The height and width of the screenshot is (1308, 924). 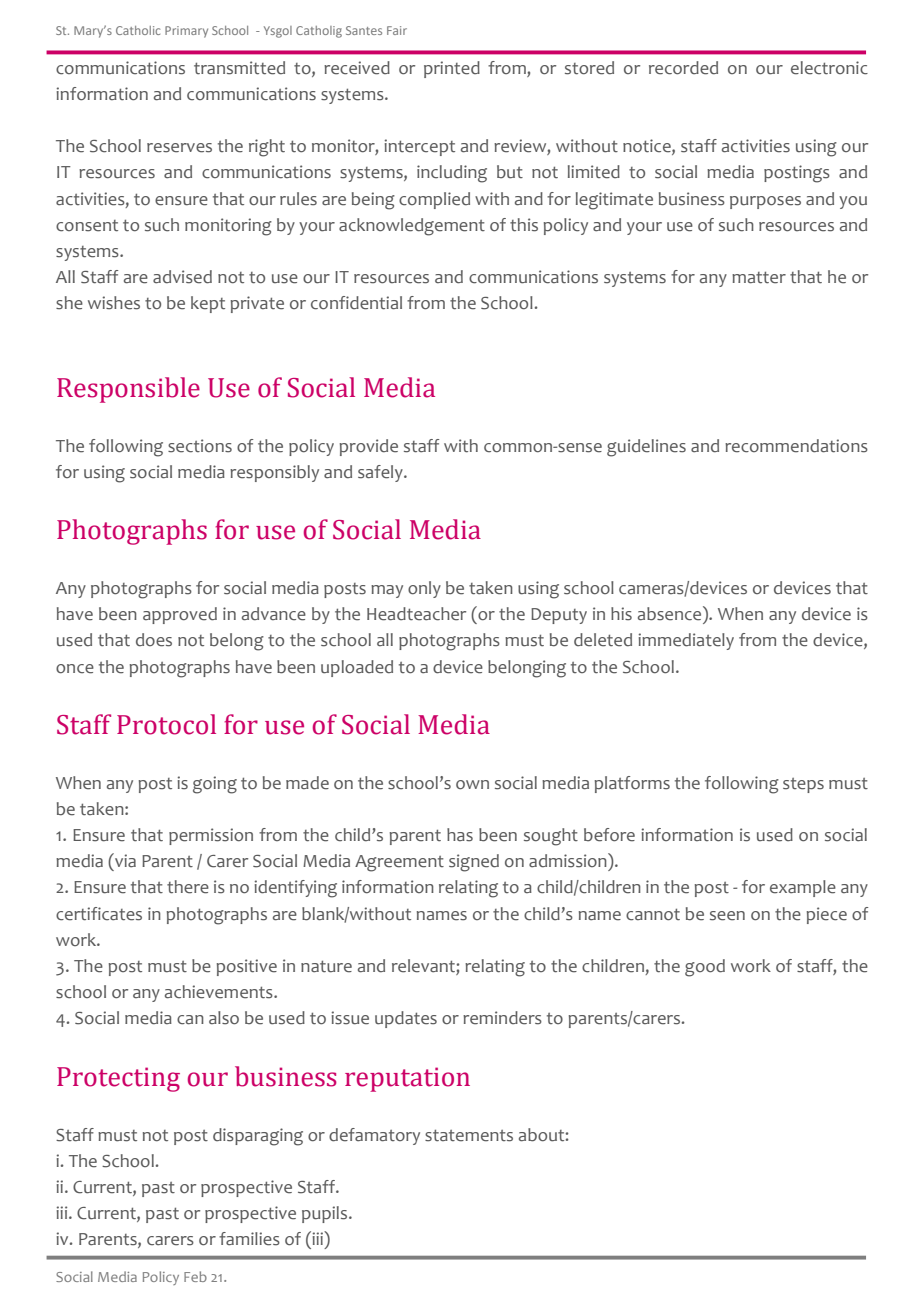 What do you see at coordinates (452, 69) in the screenshot?
I see `printed` at bounding box center [452, 69].
